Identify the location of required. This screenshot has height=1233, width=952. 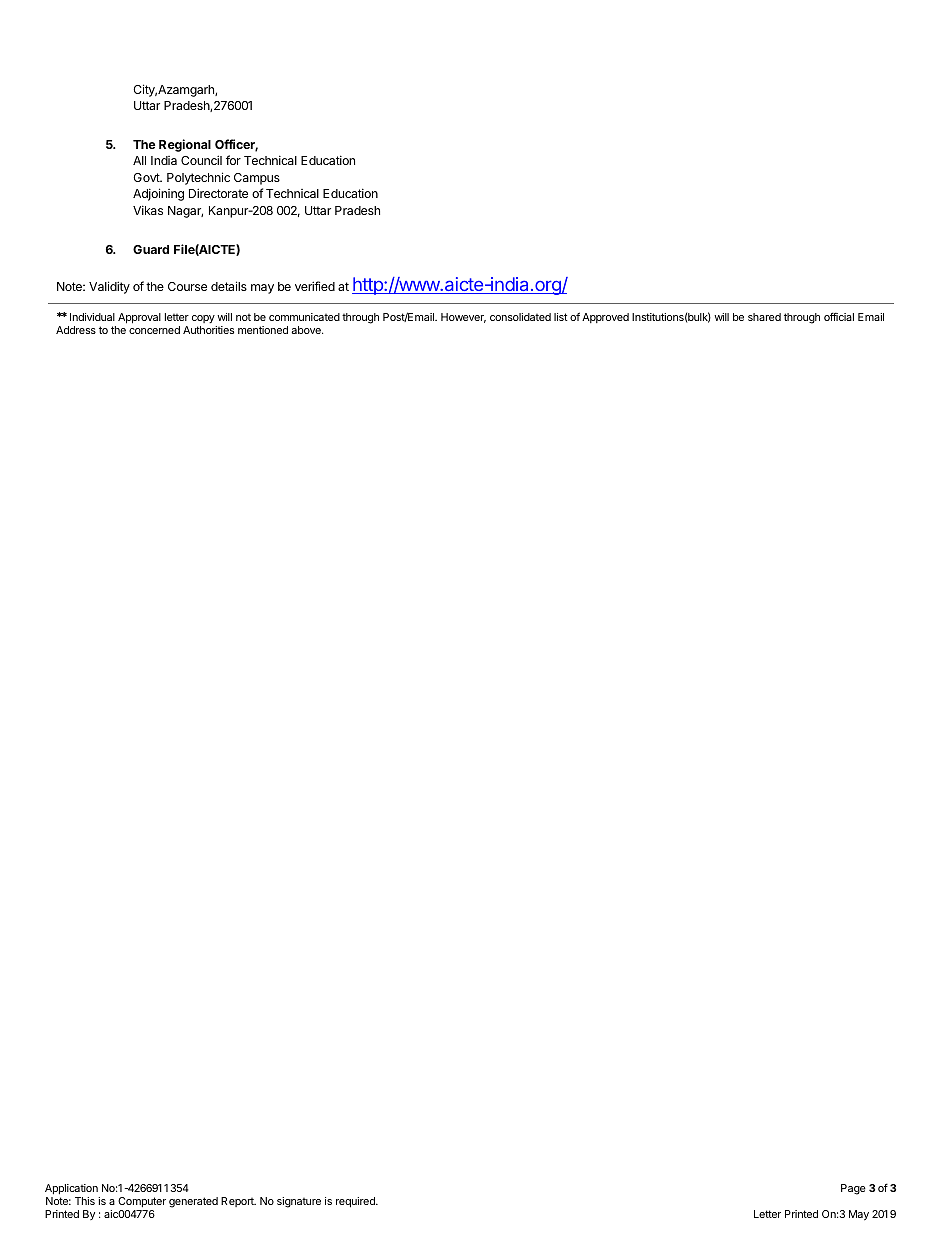
(356, 1202).
